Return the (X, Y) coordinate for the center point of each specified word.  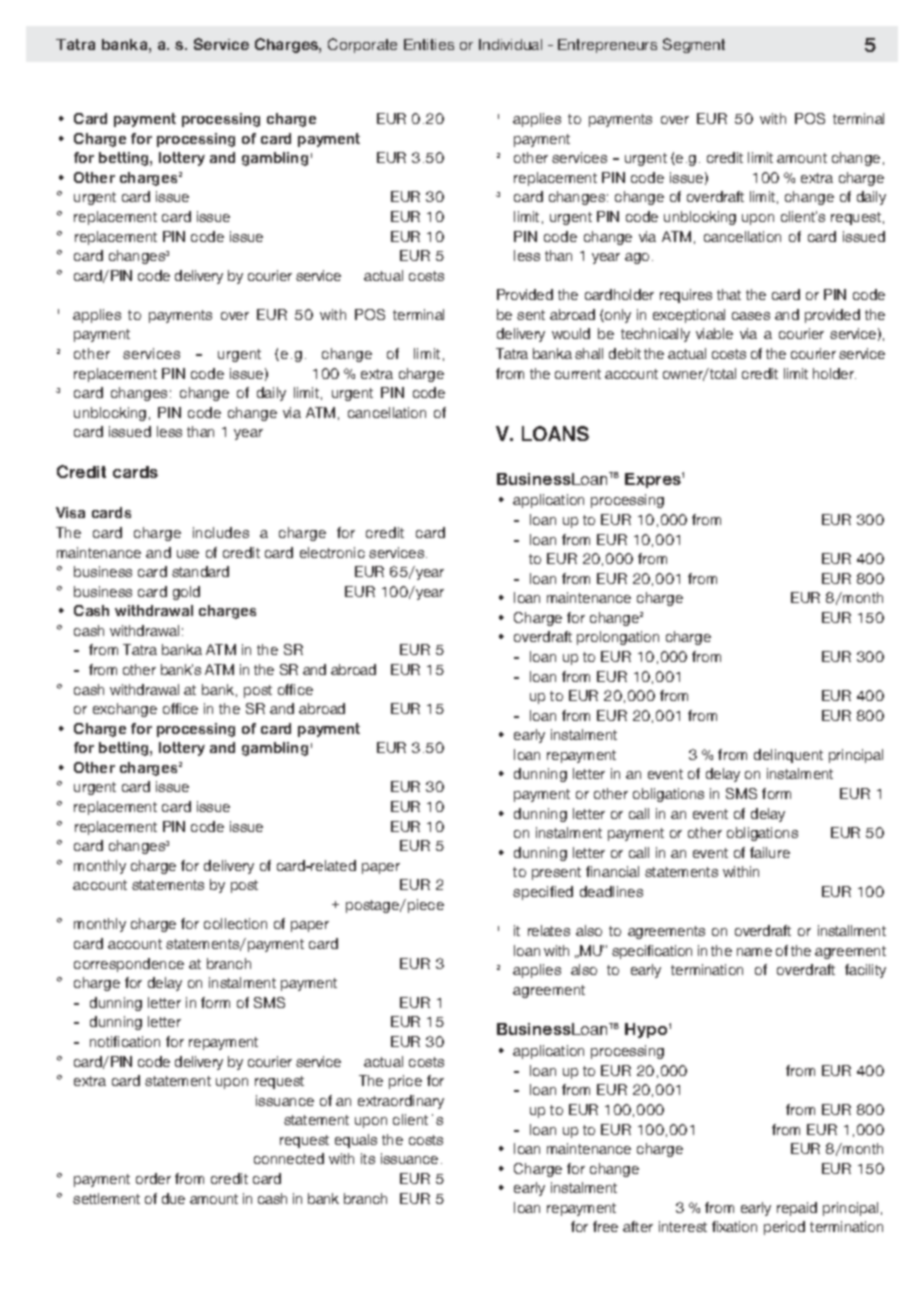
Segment (694, 45)
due (173, 1198)
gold (186, 593)
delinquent (788, 756)
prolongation (618, 638)
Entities (429, 44)
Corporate (362, 45)
